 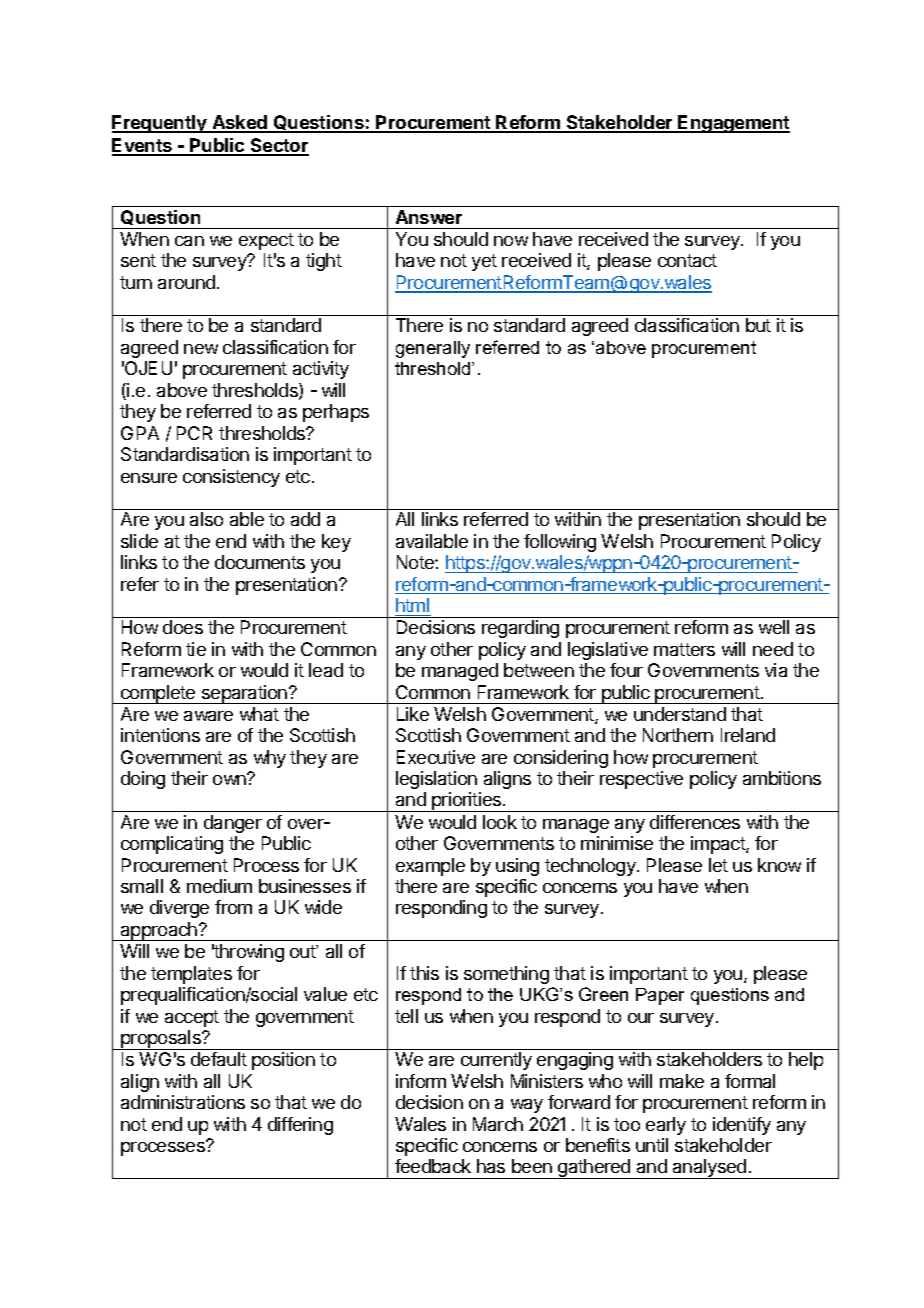 I want to click on yet, so click(x=484, y=262).
